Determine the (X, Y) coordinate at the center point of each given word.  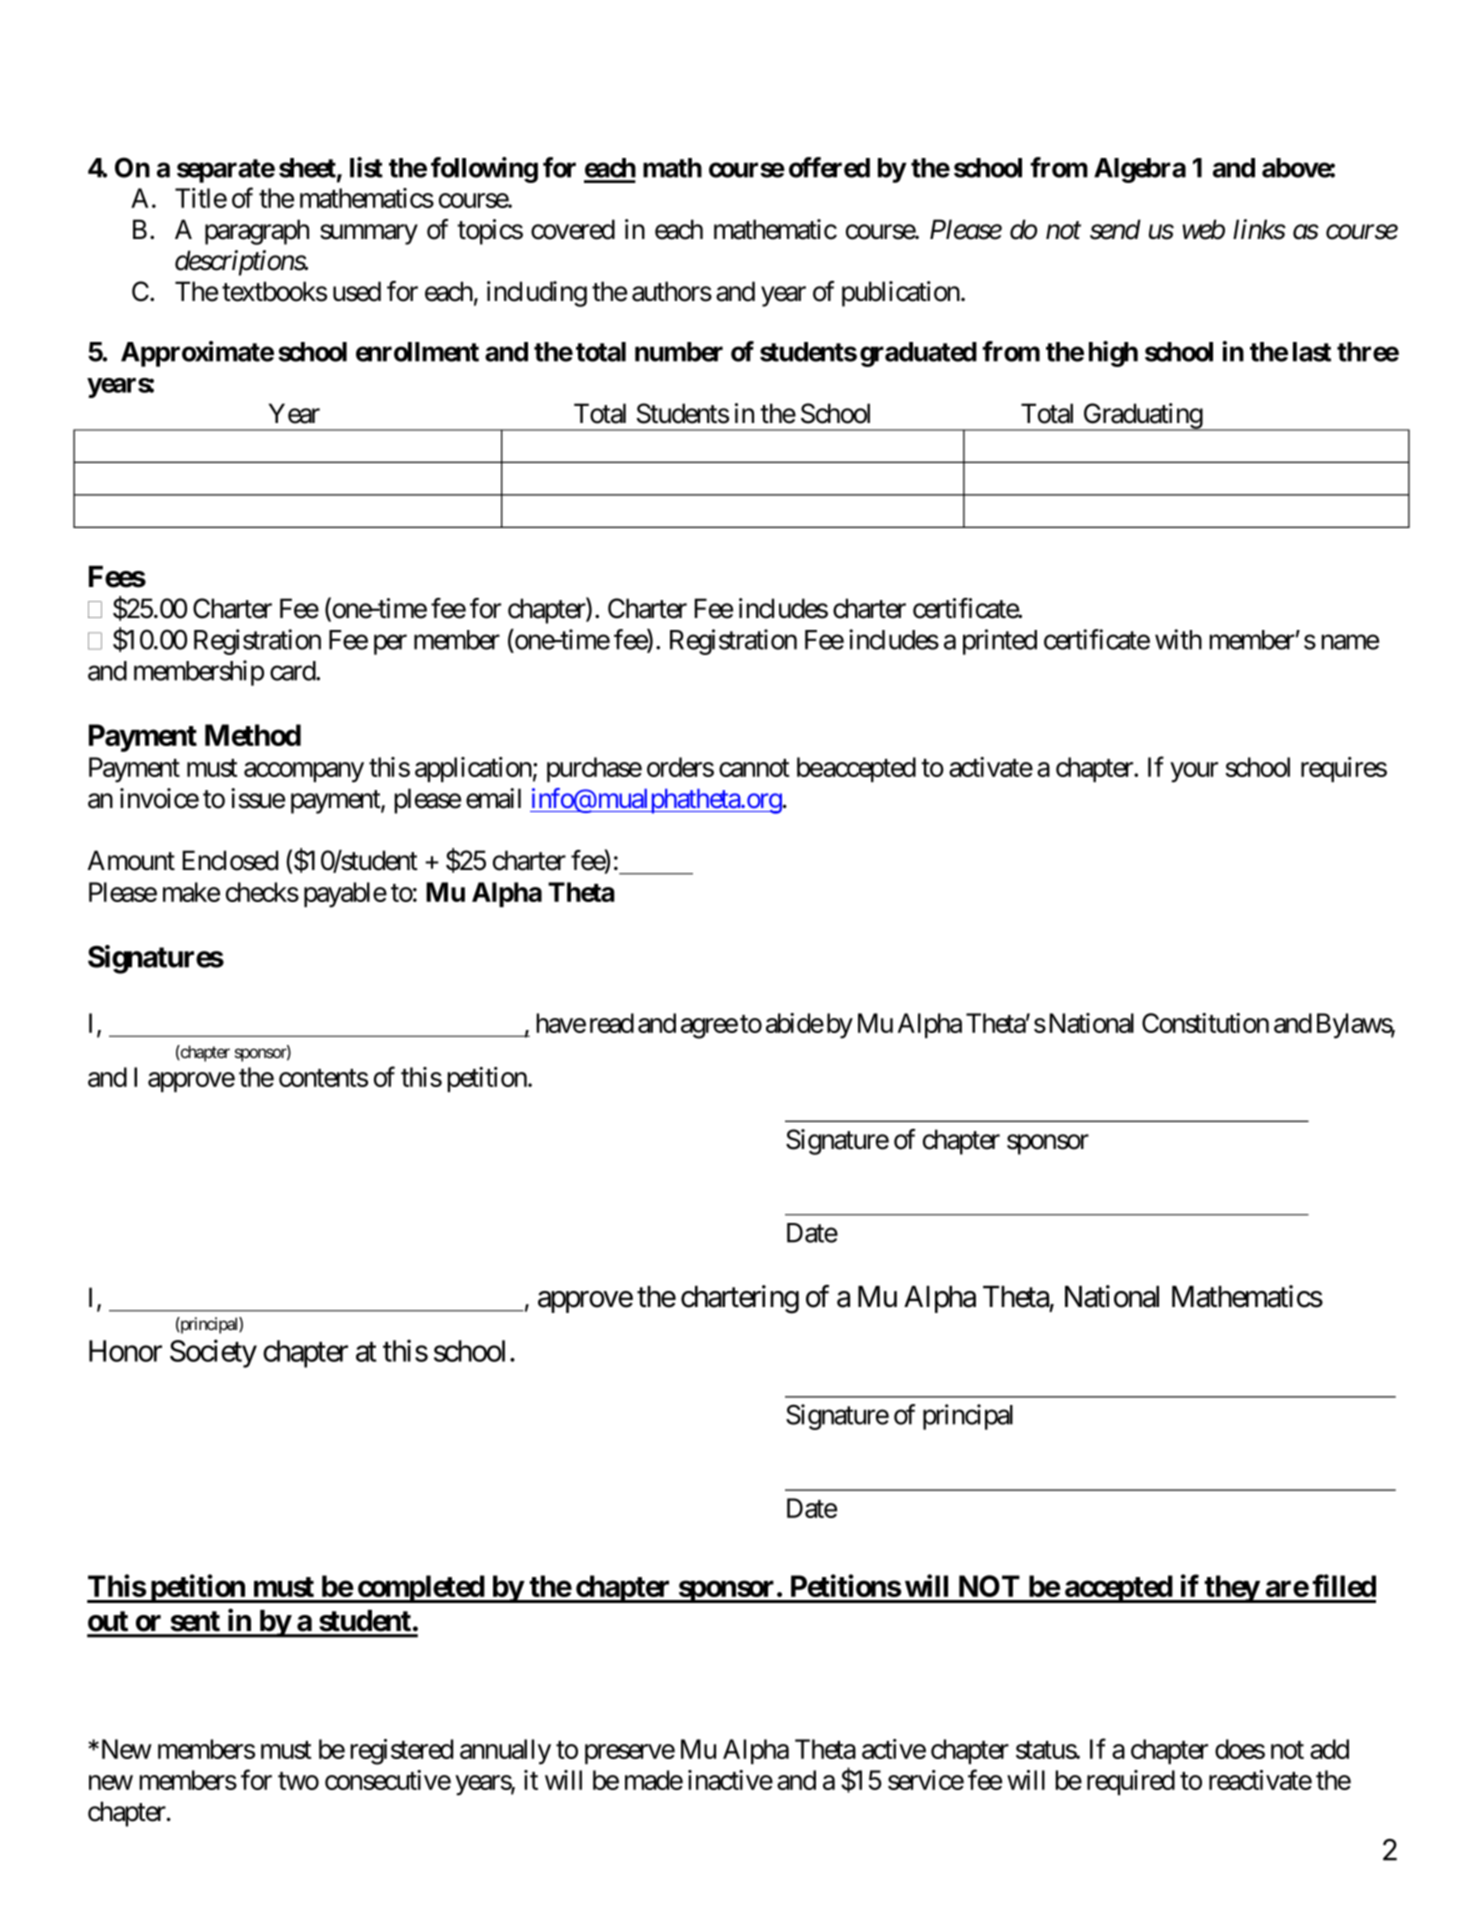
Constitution (1205, 1023)
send (1115, 229)
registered (401, 1752)
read (612, 1023)
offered (829, 167)
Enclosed (230, 860)
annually (505, 1752)
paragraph (257, 232)
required (1131, 1782)
